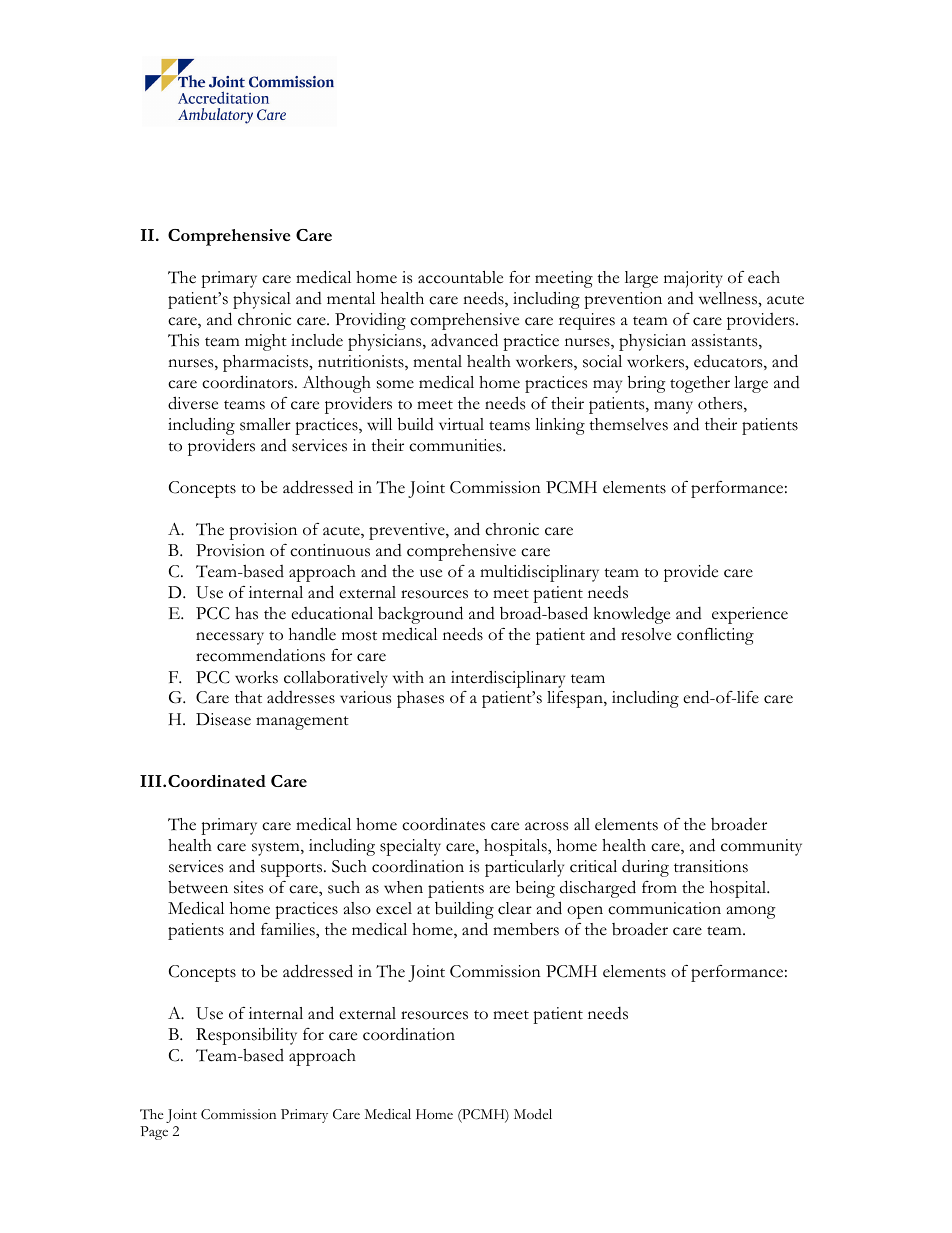 The height and width of the screenshot is (1233, 952). Describe the element at coordinates (693, 279) in the screenshot. I see `majority` at that location.
